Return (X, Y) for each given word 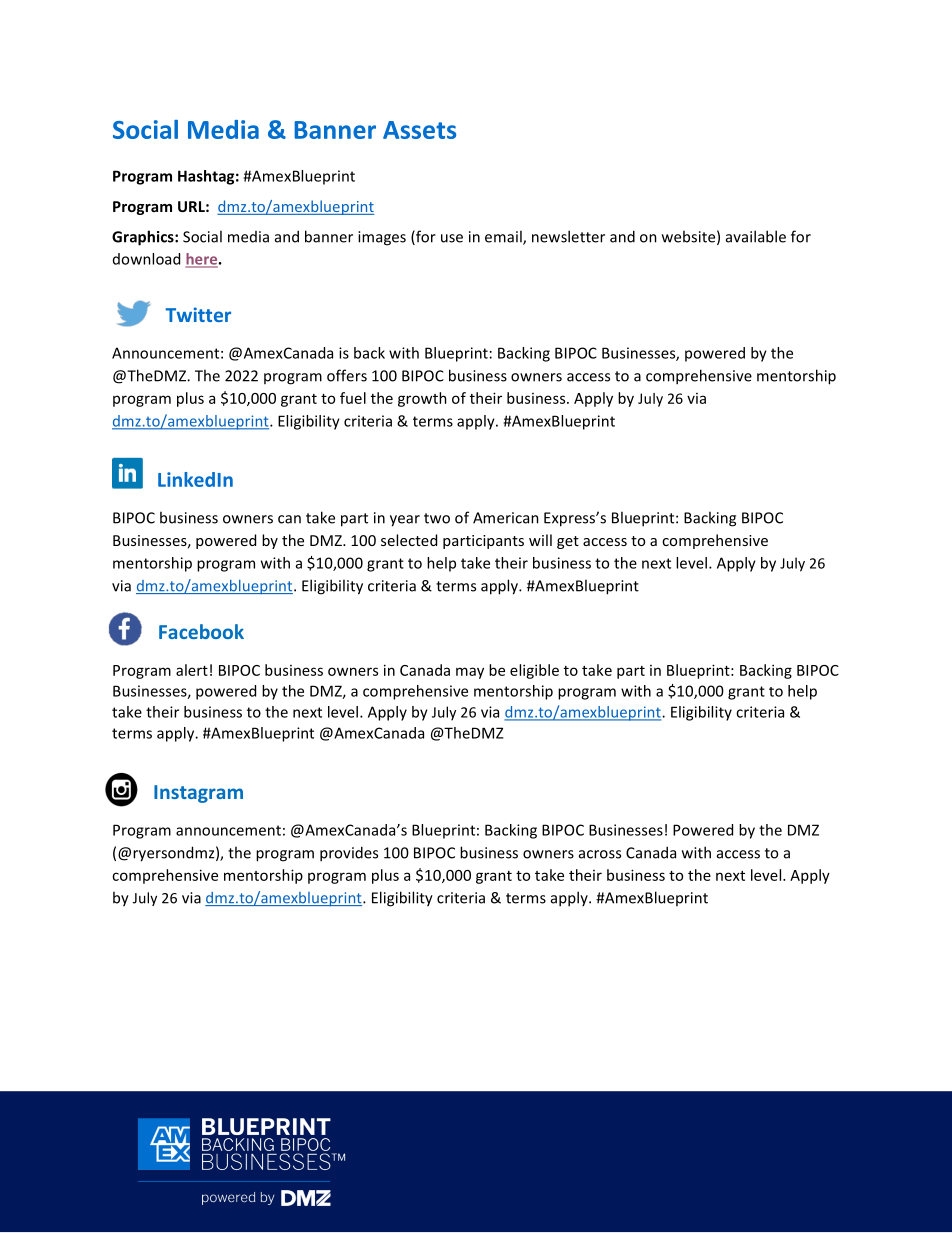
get (568, 542)
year (405, 521)
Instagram (198, 794)
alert (192, 670)
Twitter (198, 314)
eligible (534, 671)
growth (422, 399)
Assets (419, 130)
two (437, 518)
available (756, 236)
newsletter (568, 236)
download (146, 259)
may (470, 673)
